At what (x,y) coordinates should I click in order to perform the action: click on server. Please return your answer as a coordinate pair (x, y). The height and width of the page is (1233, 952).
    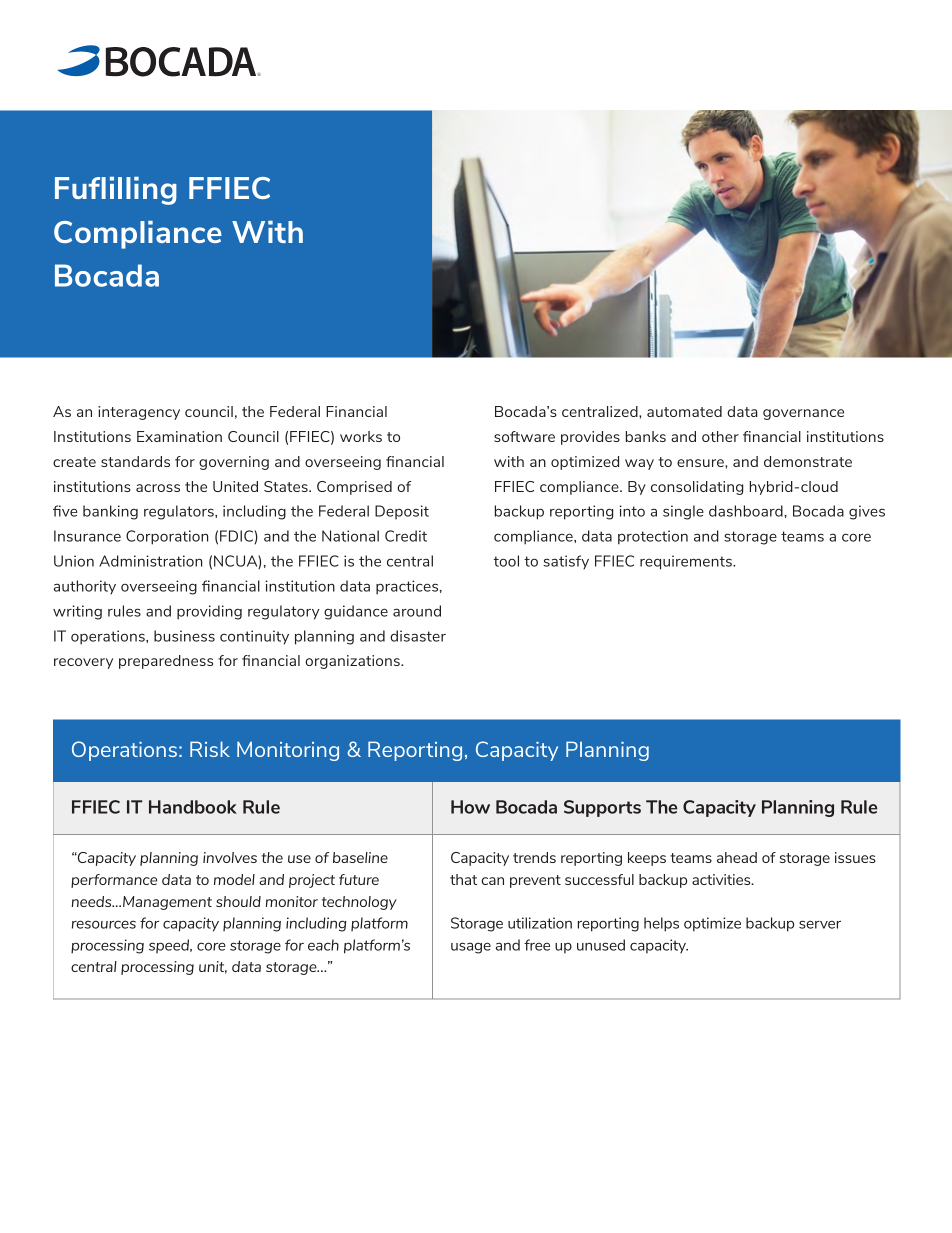
    Looking at the image, I should click on (820, 924).
